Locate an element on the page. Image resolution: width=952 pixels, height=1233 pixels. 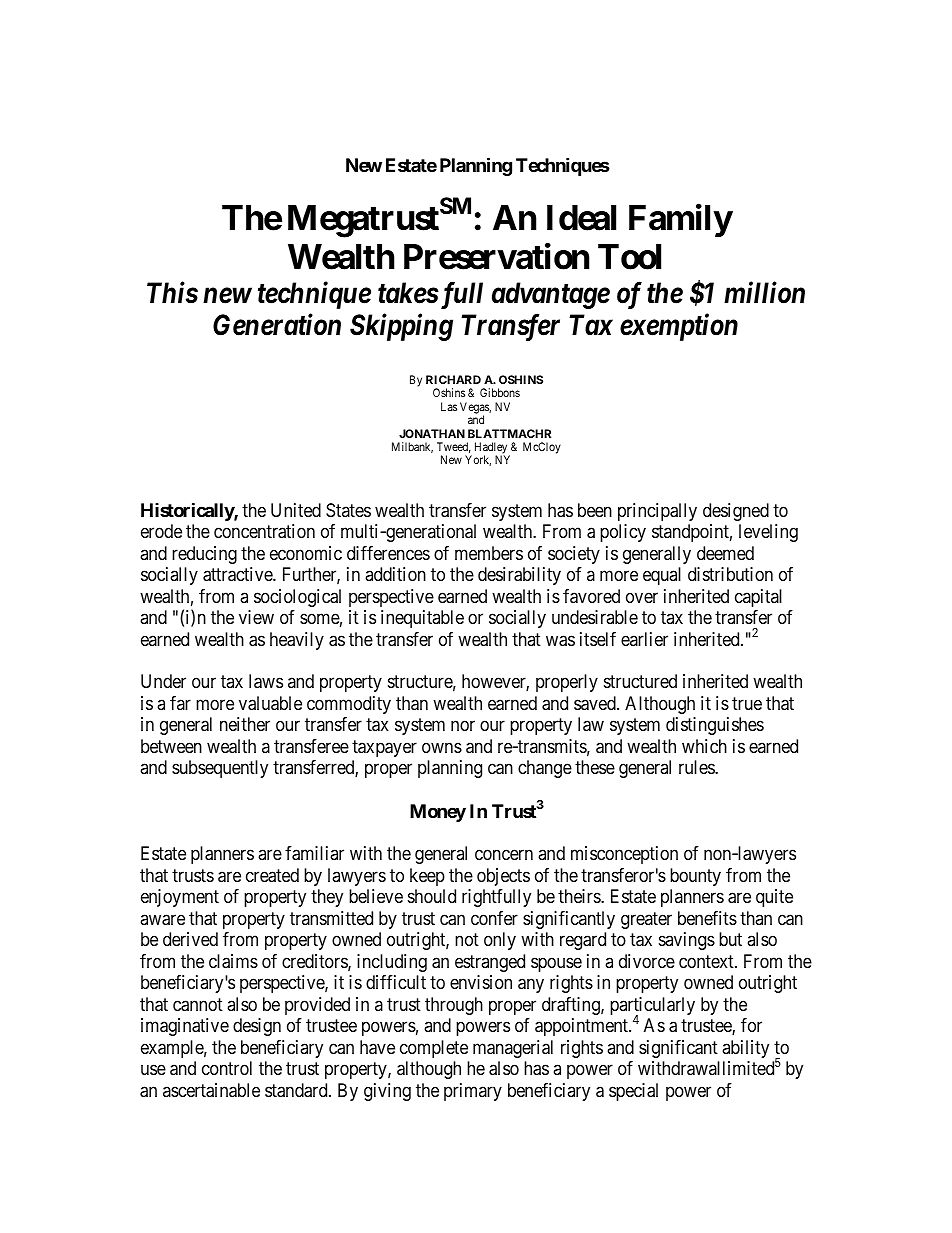
benefits is located at coordinates (707, 918).
